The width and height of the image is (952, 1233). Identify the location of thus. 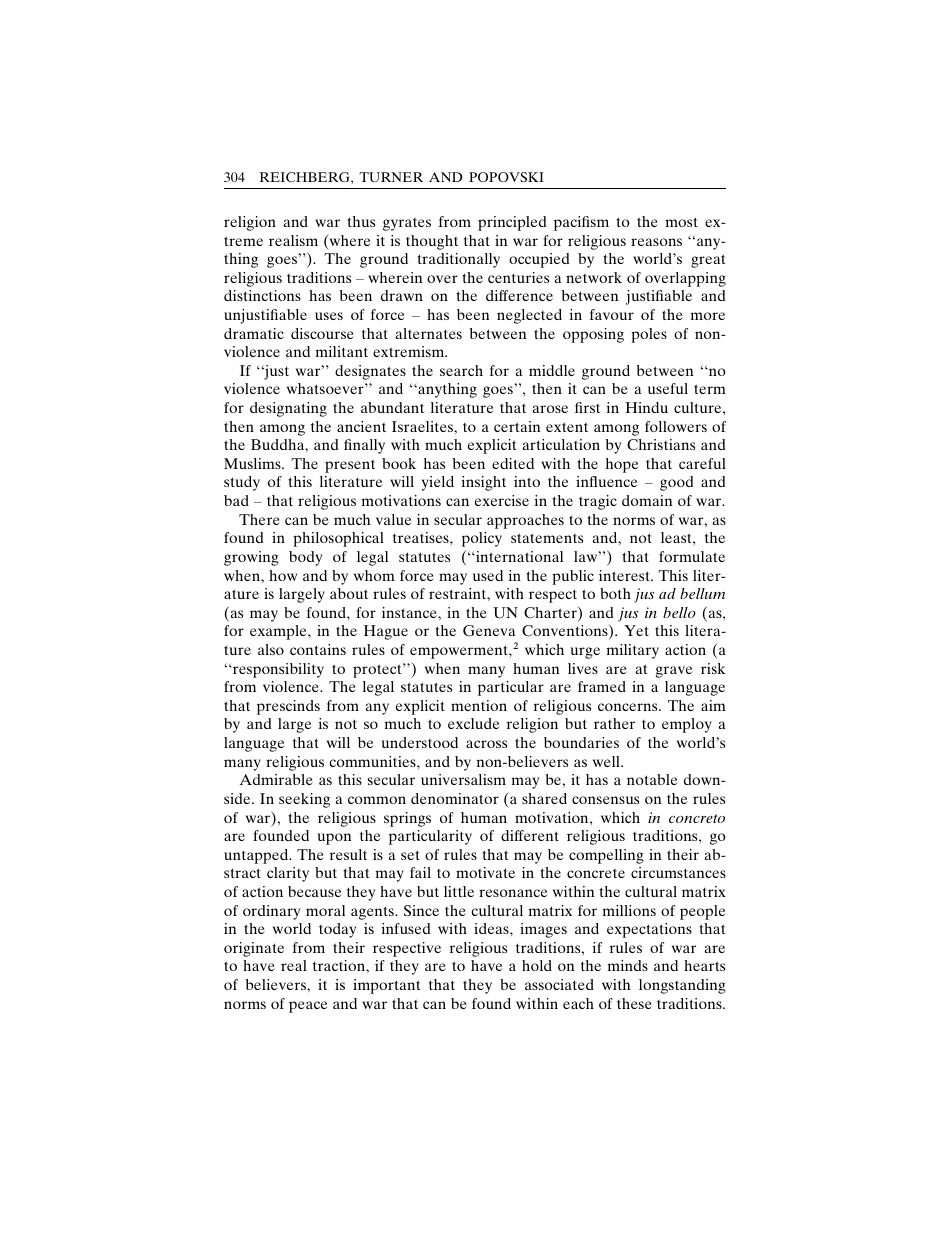
(361, 221).
